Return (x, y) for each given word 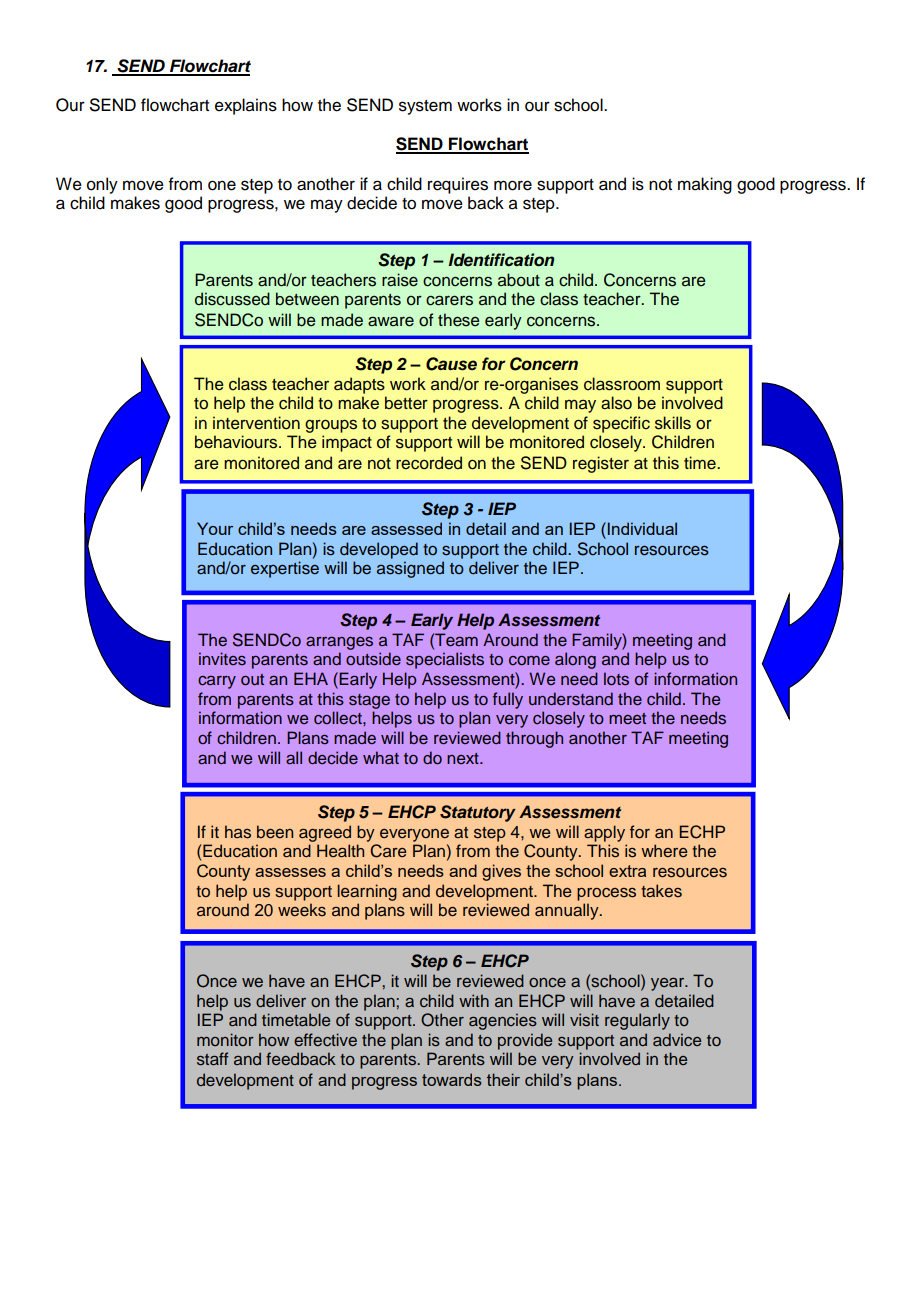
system (425, 107)
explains (246, 106)
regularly (637, 1021)
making (705, 185)
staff (212, 1059)
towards (452, 1079)
